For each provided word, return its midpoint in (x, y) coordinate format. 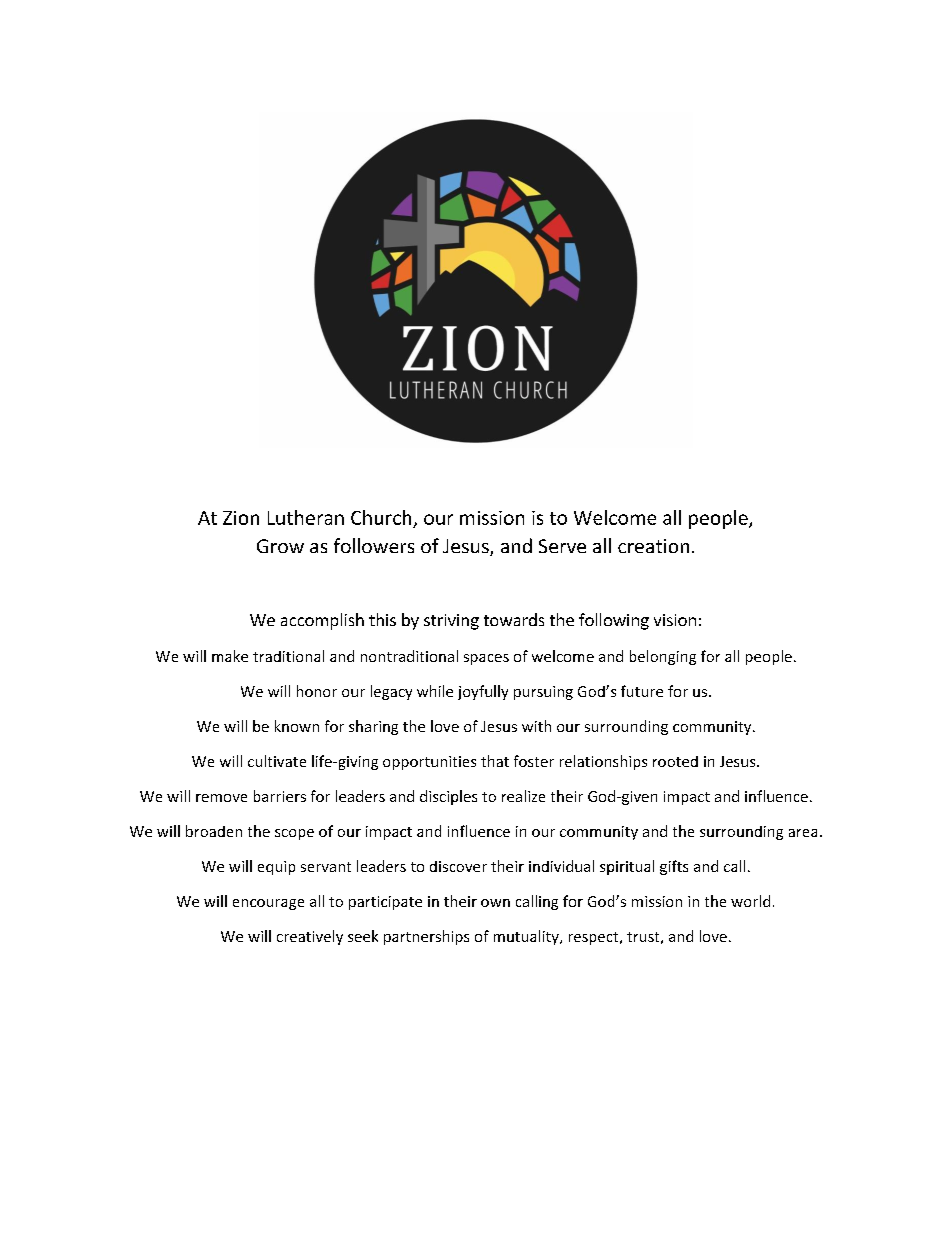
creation (653, 546)
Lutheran (306, 517)
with (536, 726)
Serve (562, 546)
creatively (310, 937)
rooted (675, 761)
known (297, 726)
